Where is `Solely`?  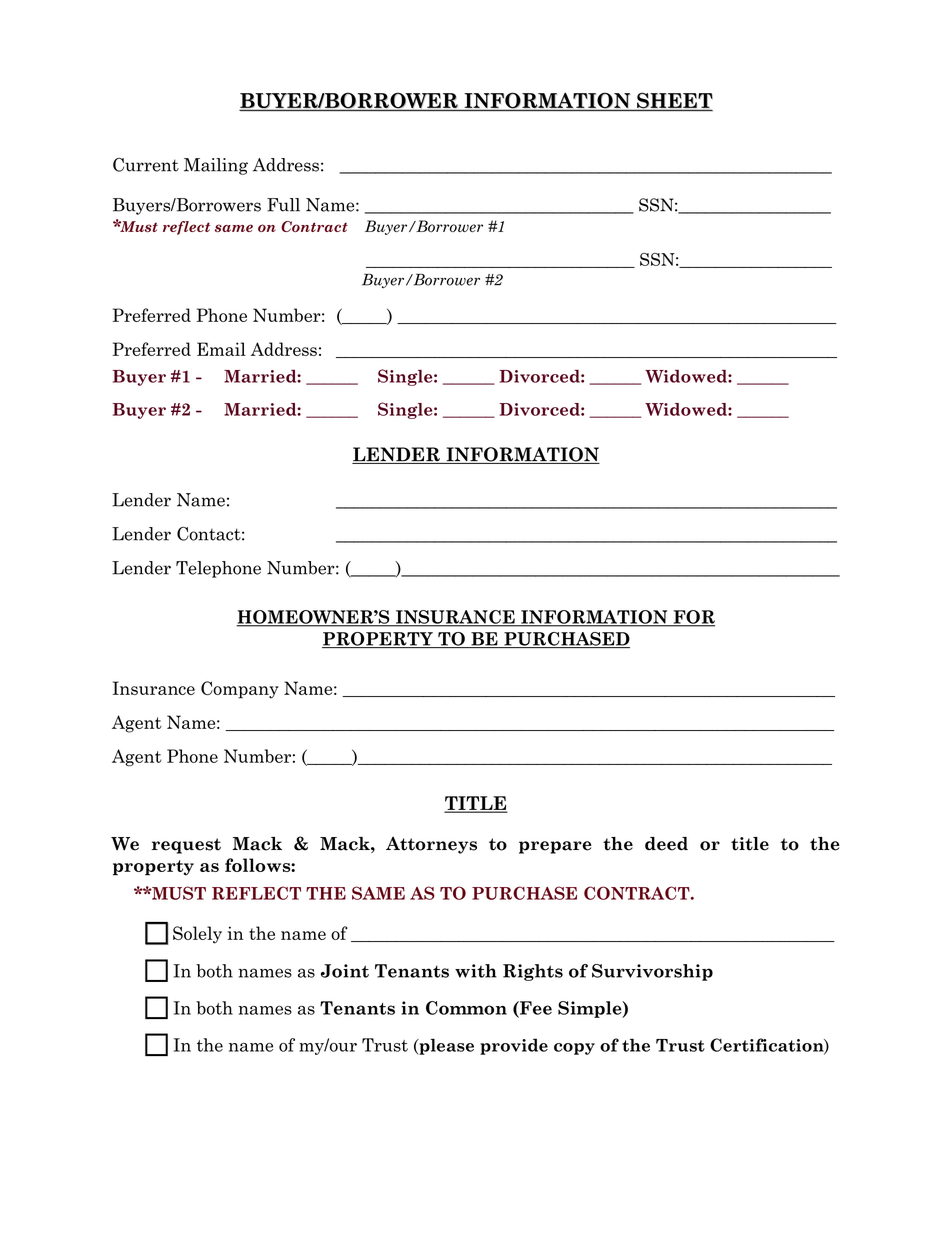
Solely is located at coordinates (197, 935).
